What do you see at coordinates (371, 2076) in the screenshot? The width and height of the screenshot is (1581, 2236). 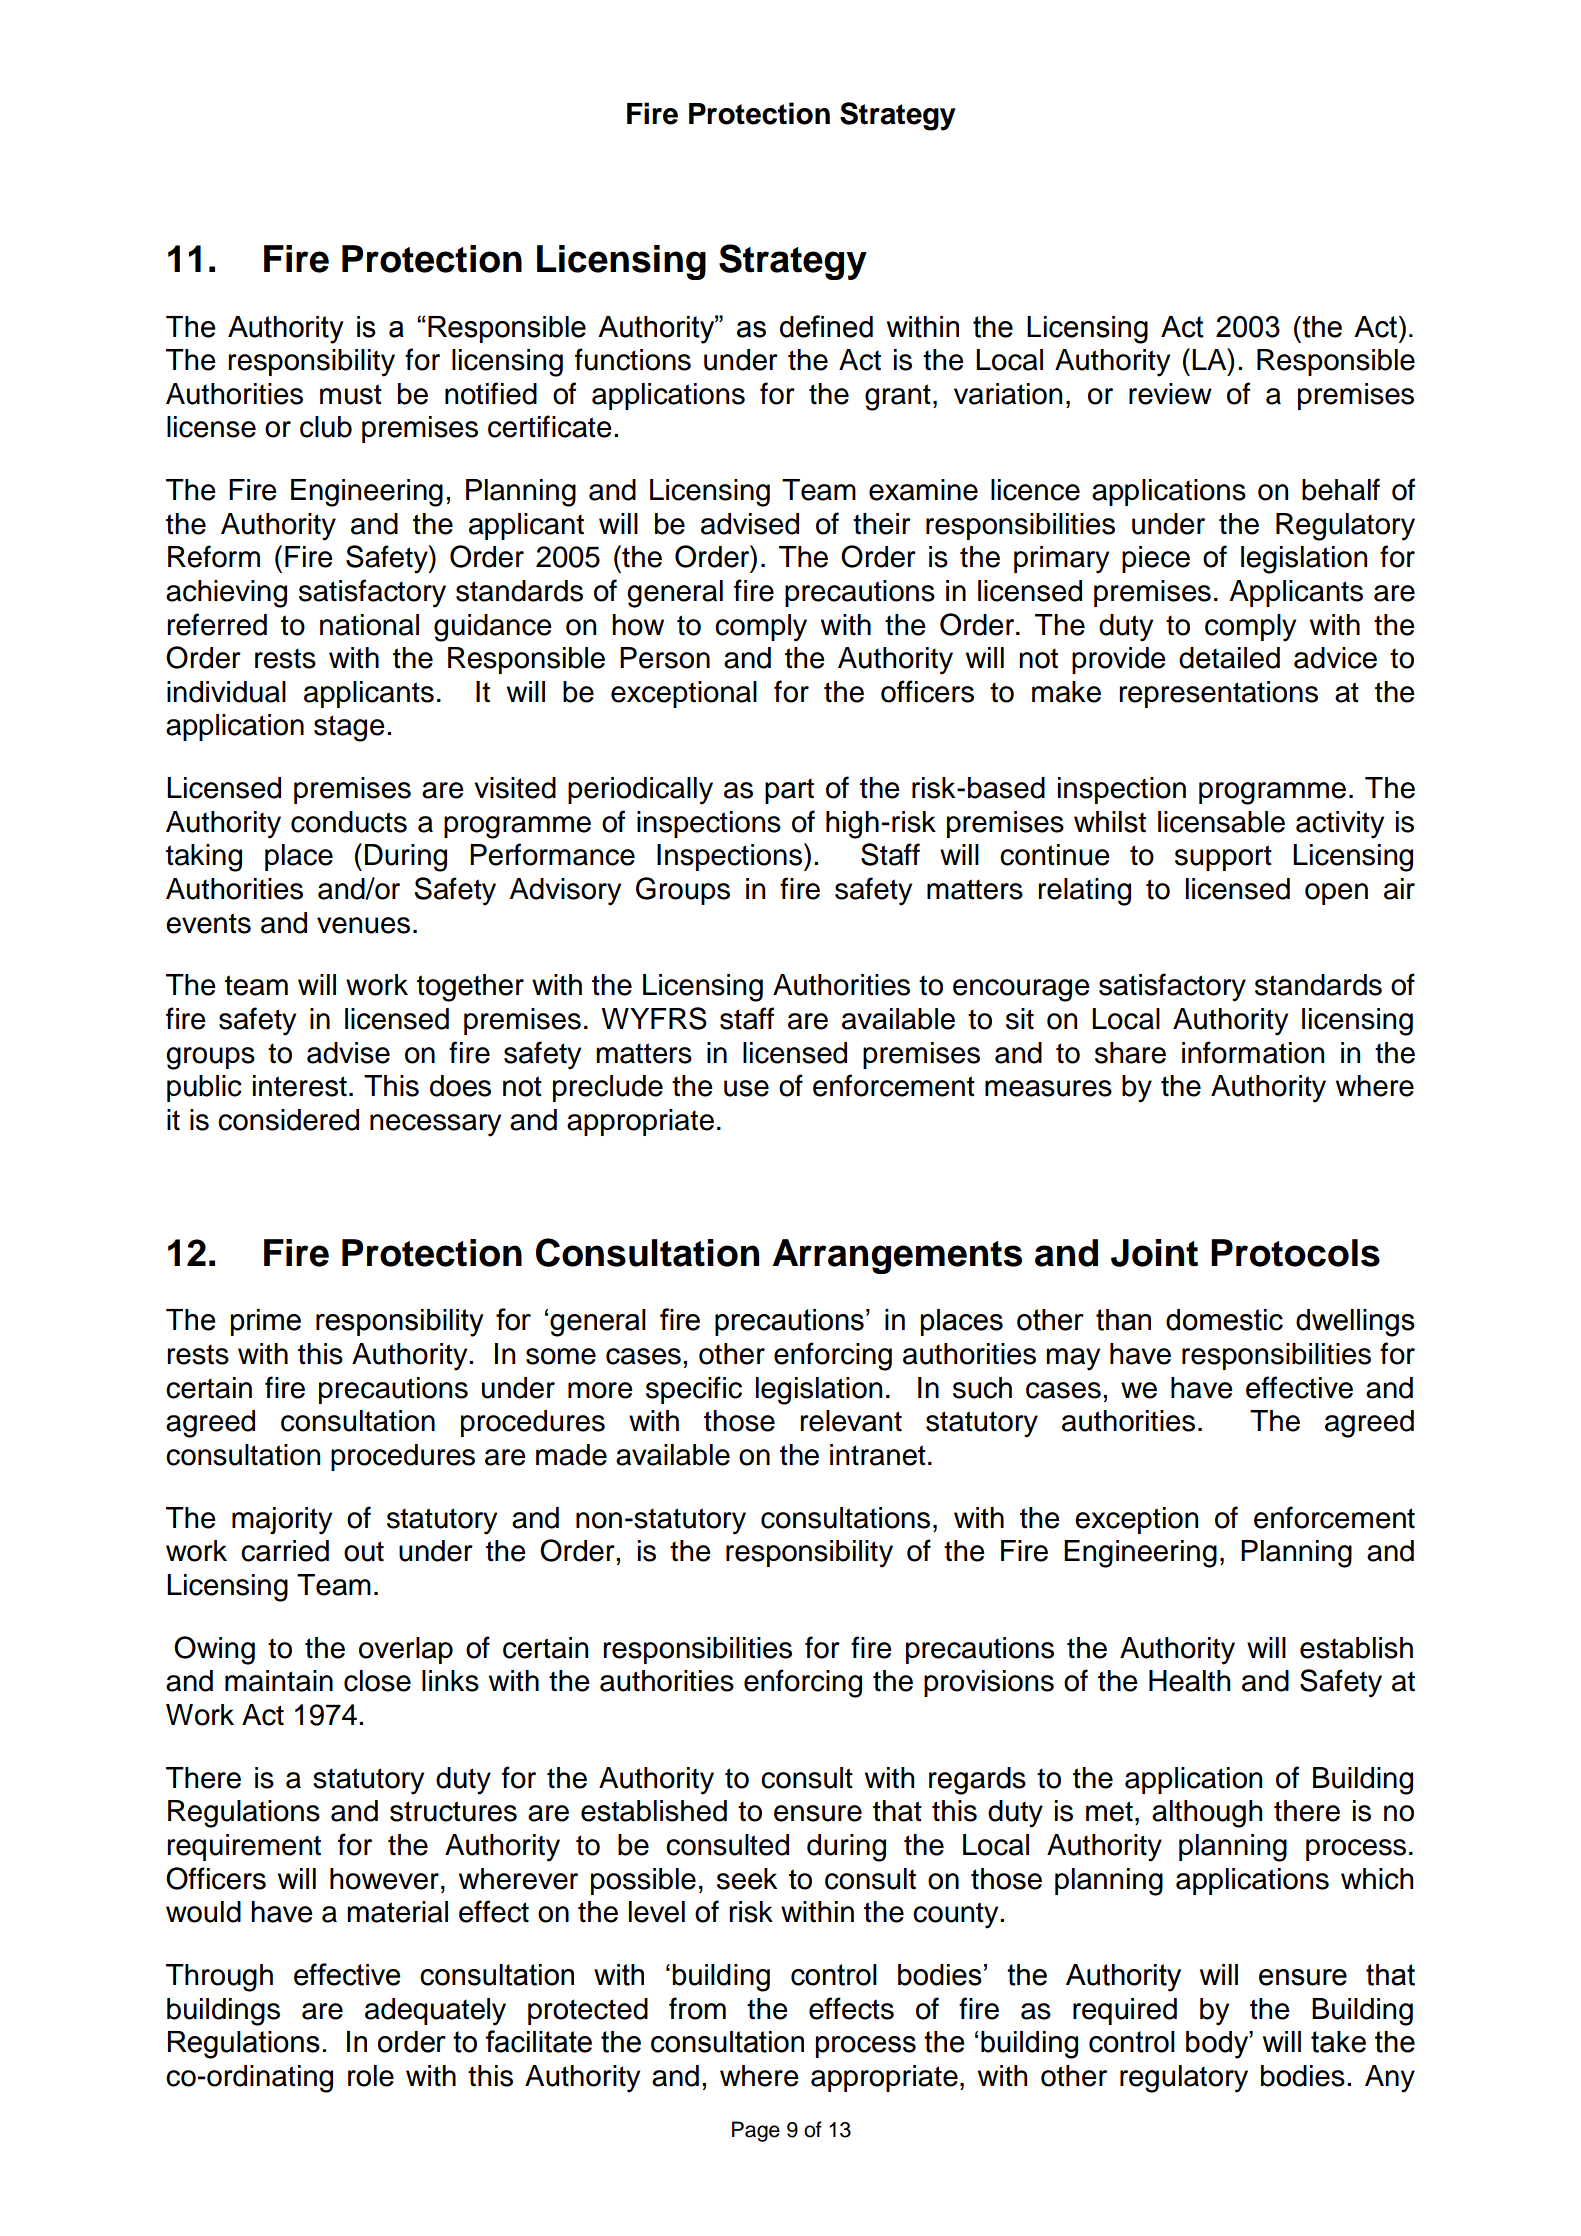 I see `role` at bounding box center [371, 2076].
